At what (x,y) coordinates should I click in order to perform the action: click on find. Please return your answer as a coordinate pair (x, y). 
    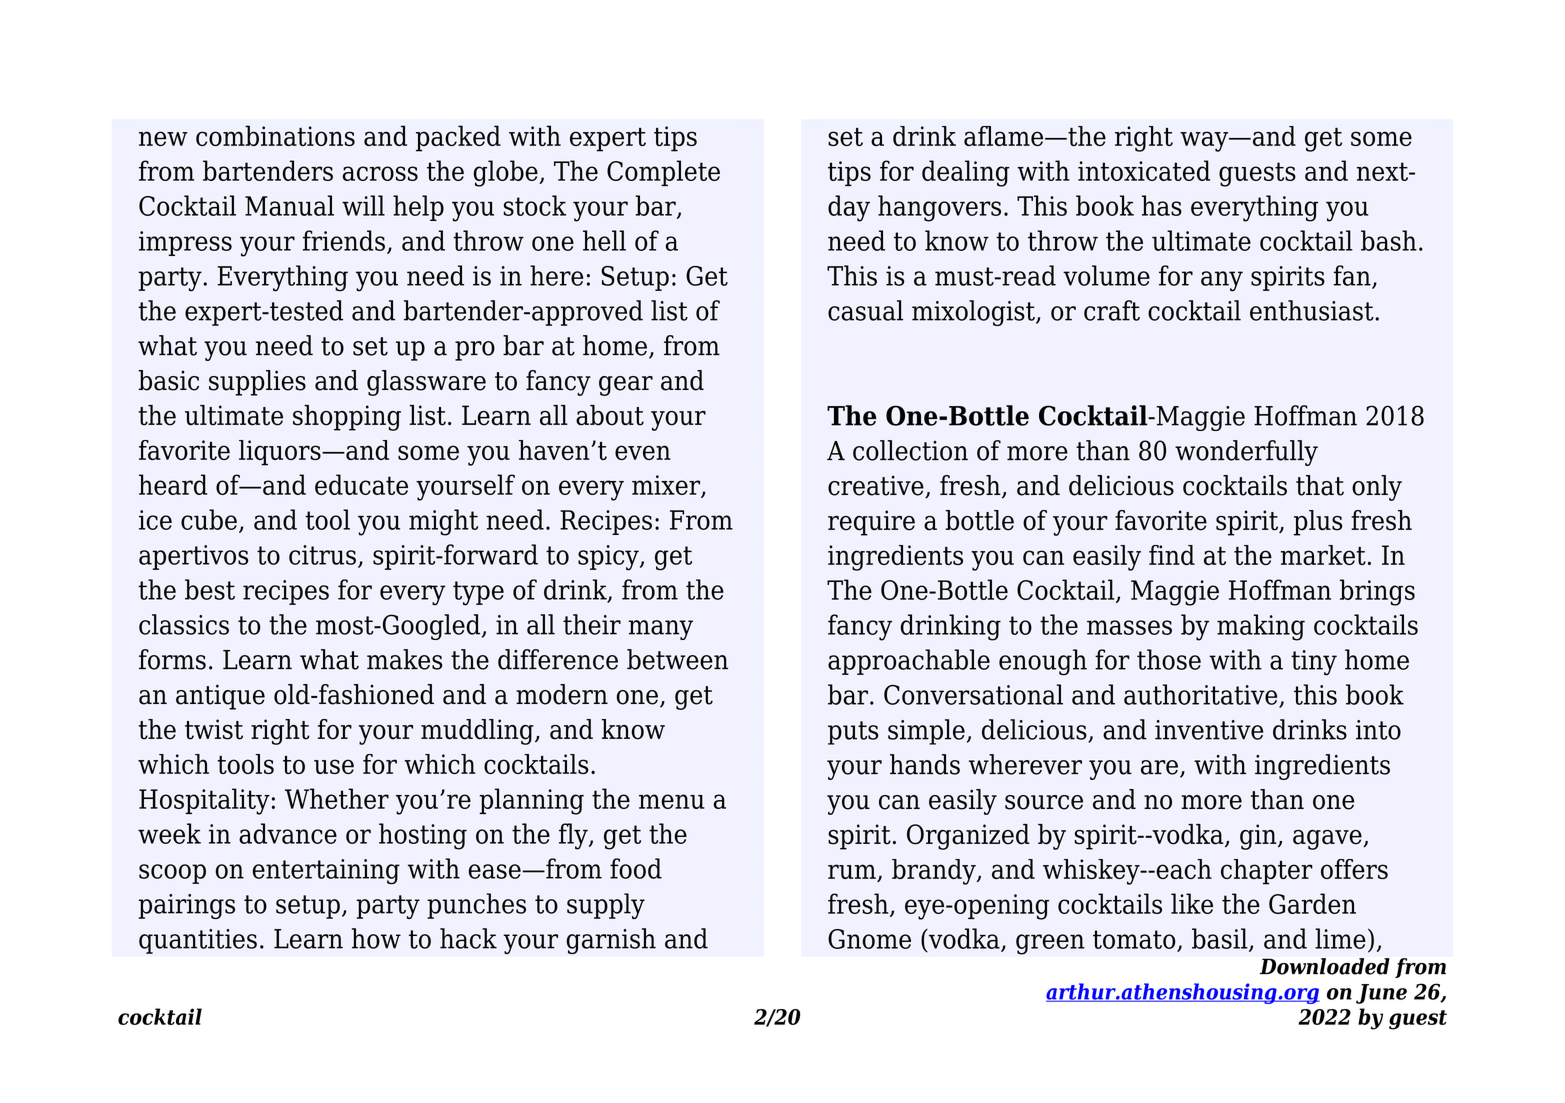
    Looking at the image, I should click on (1172, 555).
